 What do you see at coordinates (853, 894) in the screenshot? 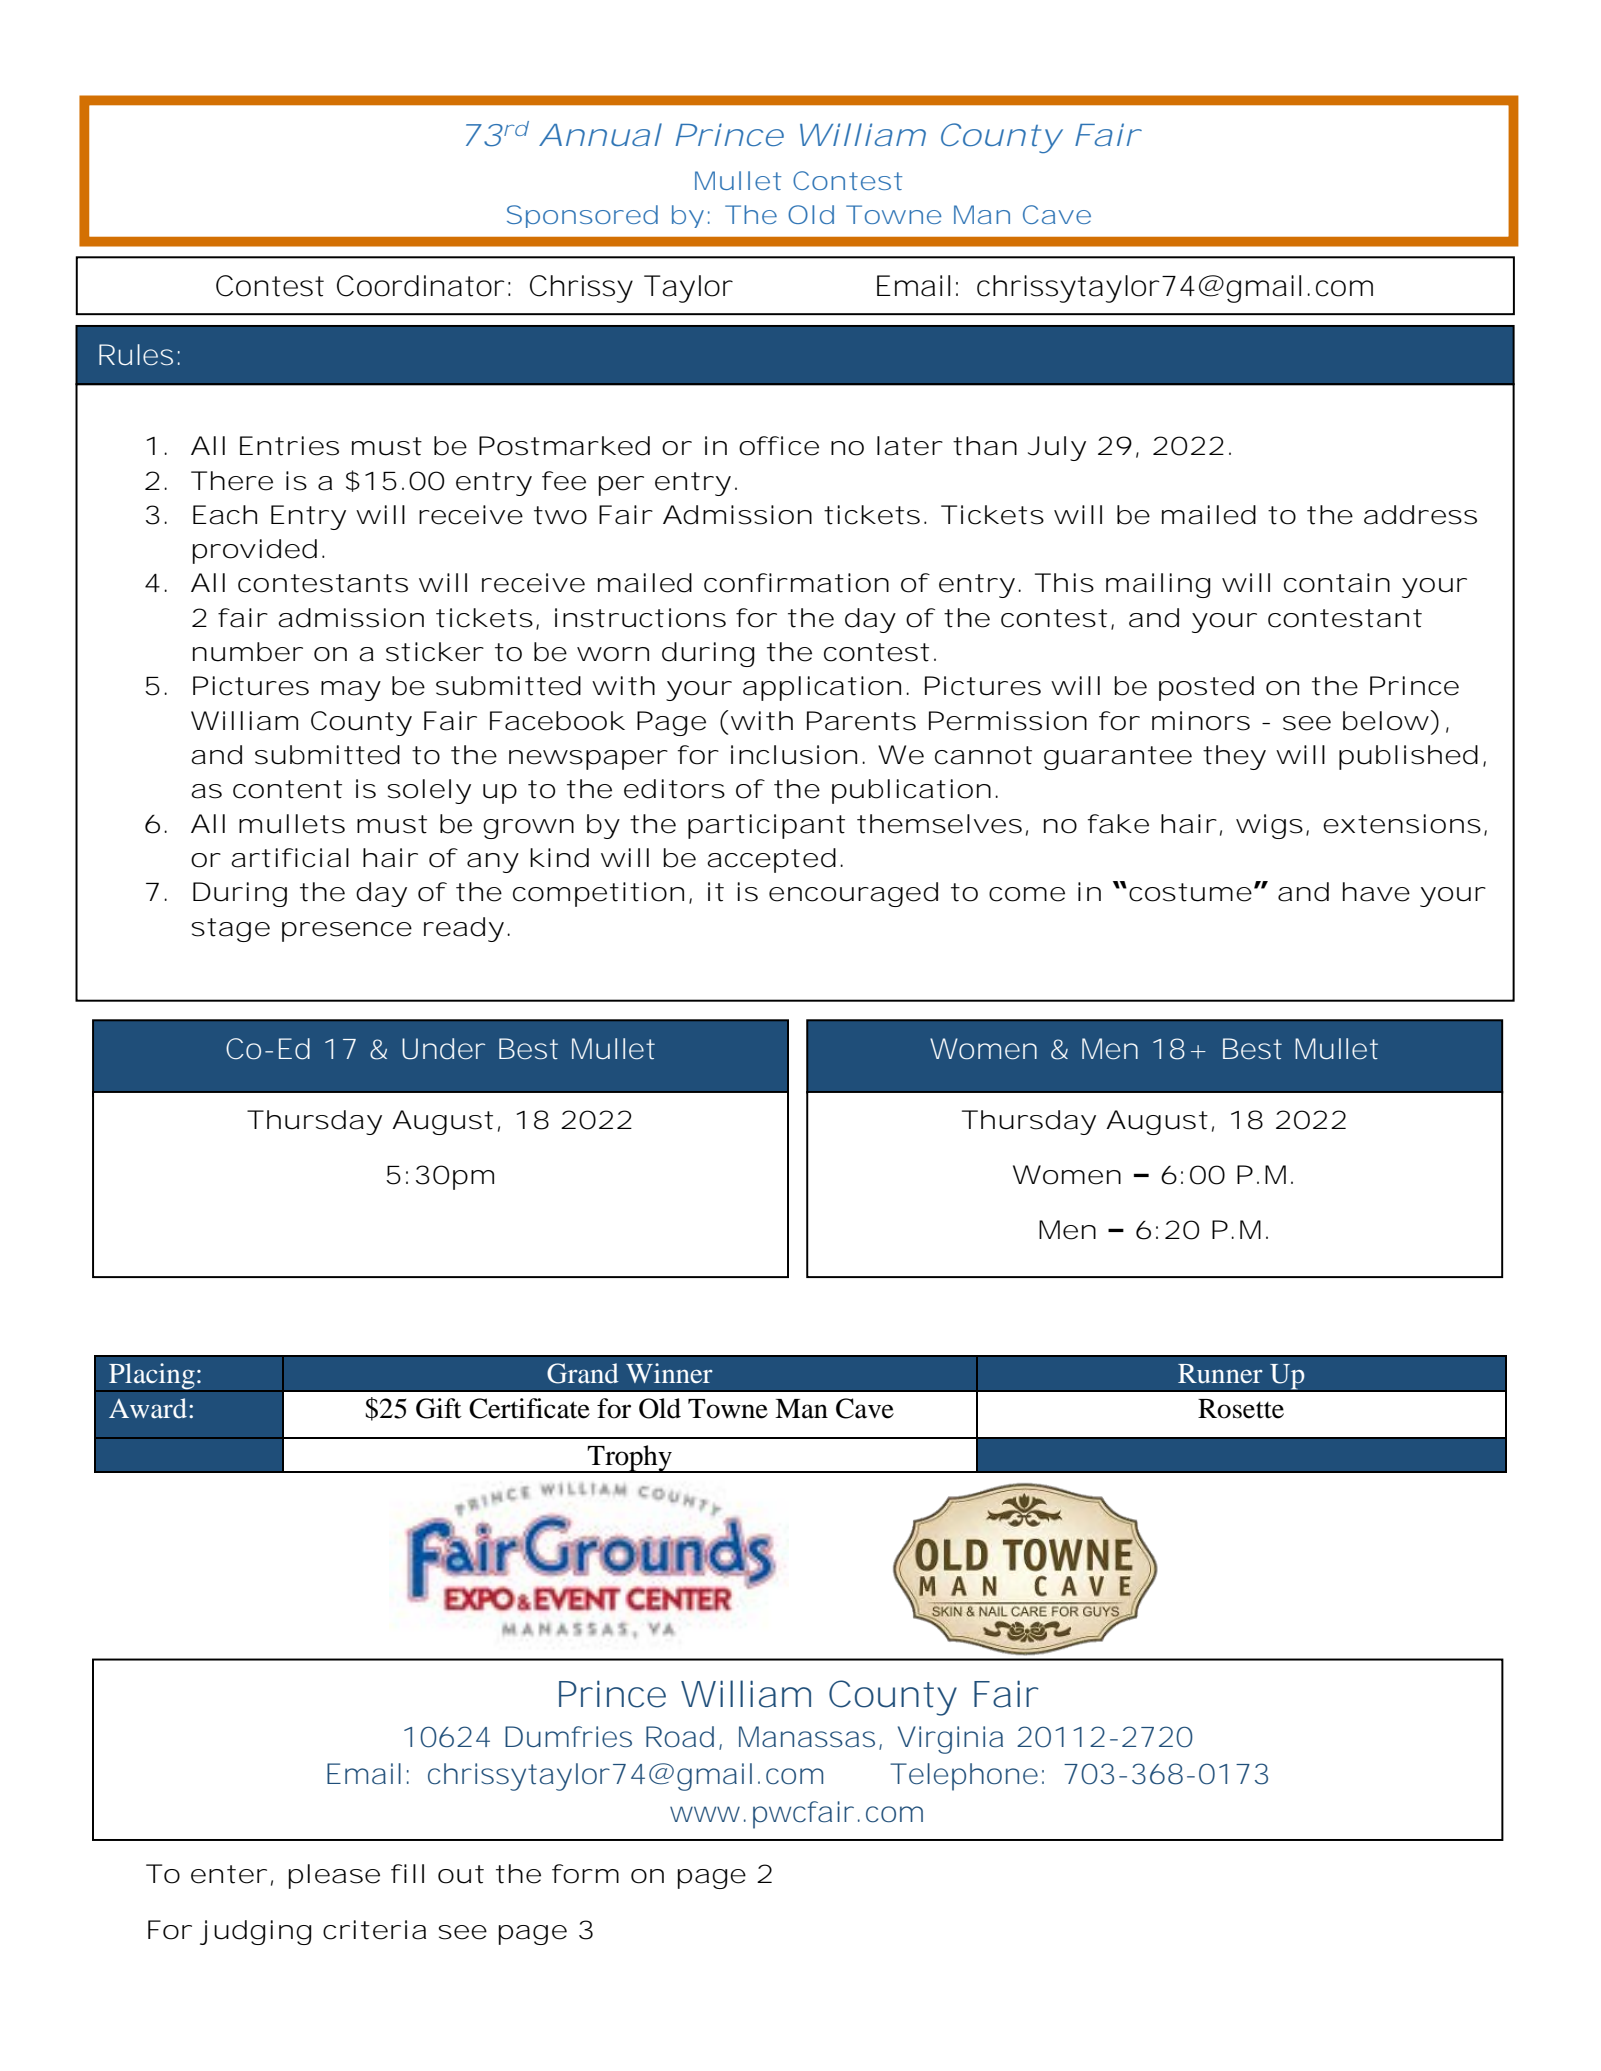
I see `encouraged` at bounding box center [853, 894].
